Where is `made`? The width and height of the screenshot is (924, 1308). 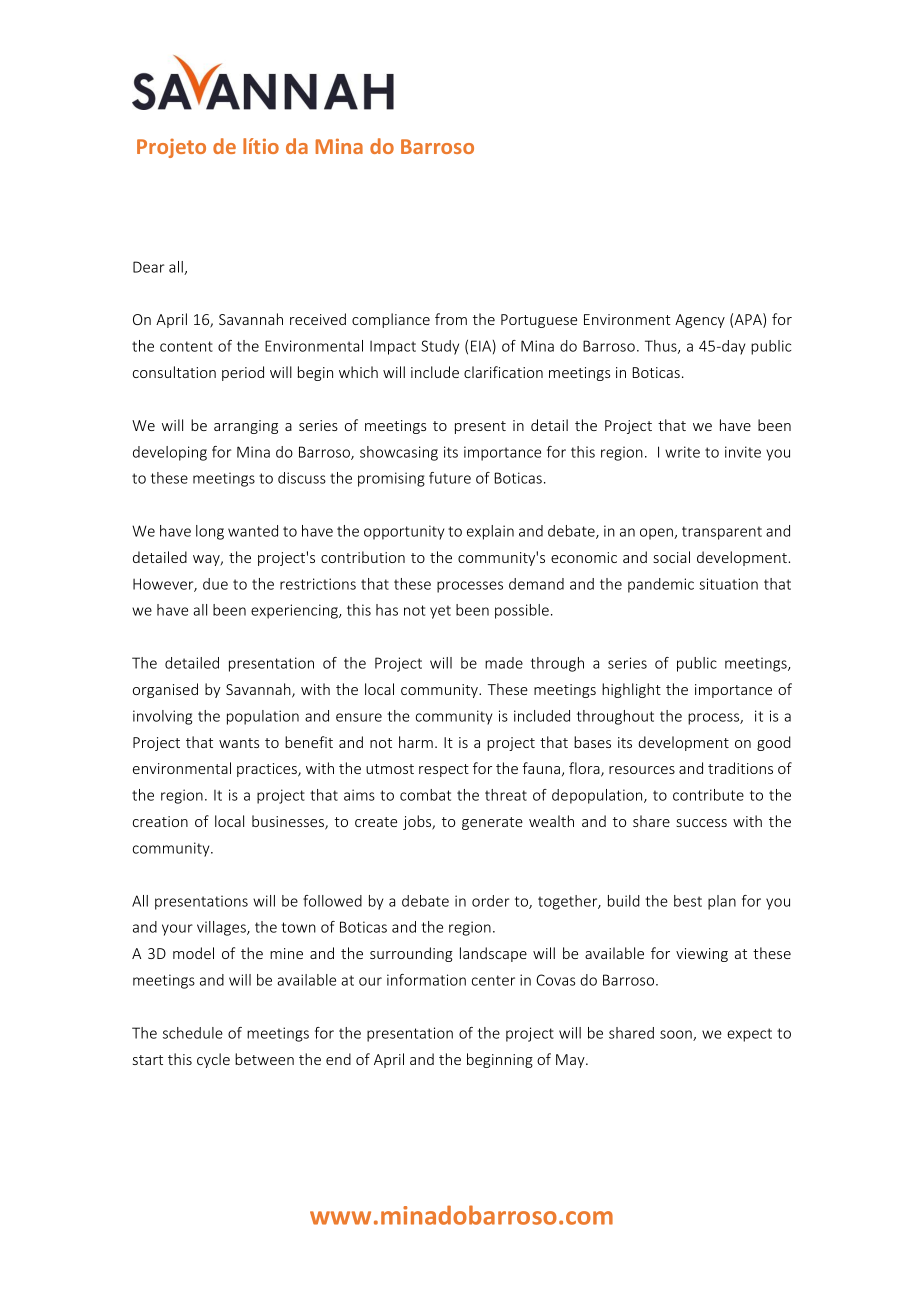
made is located at coordinates (504, 663).
